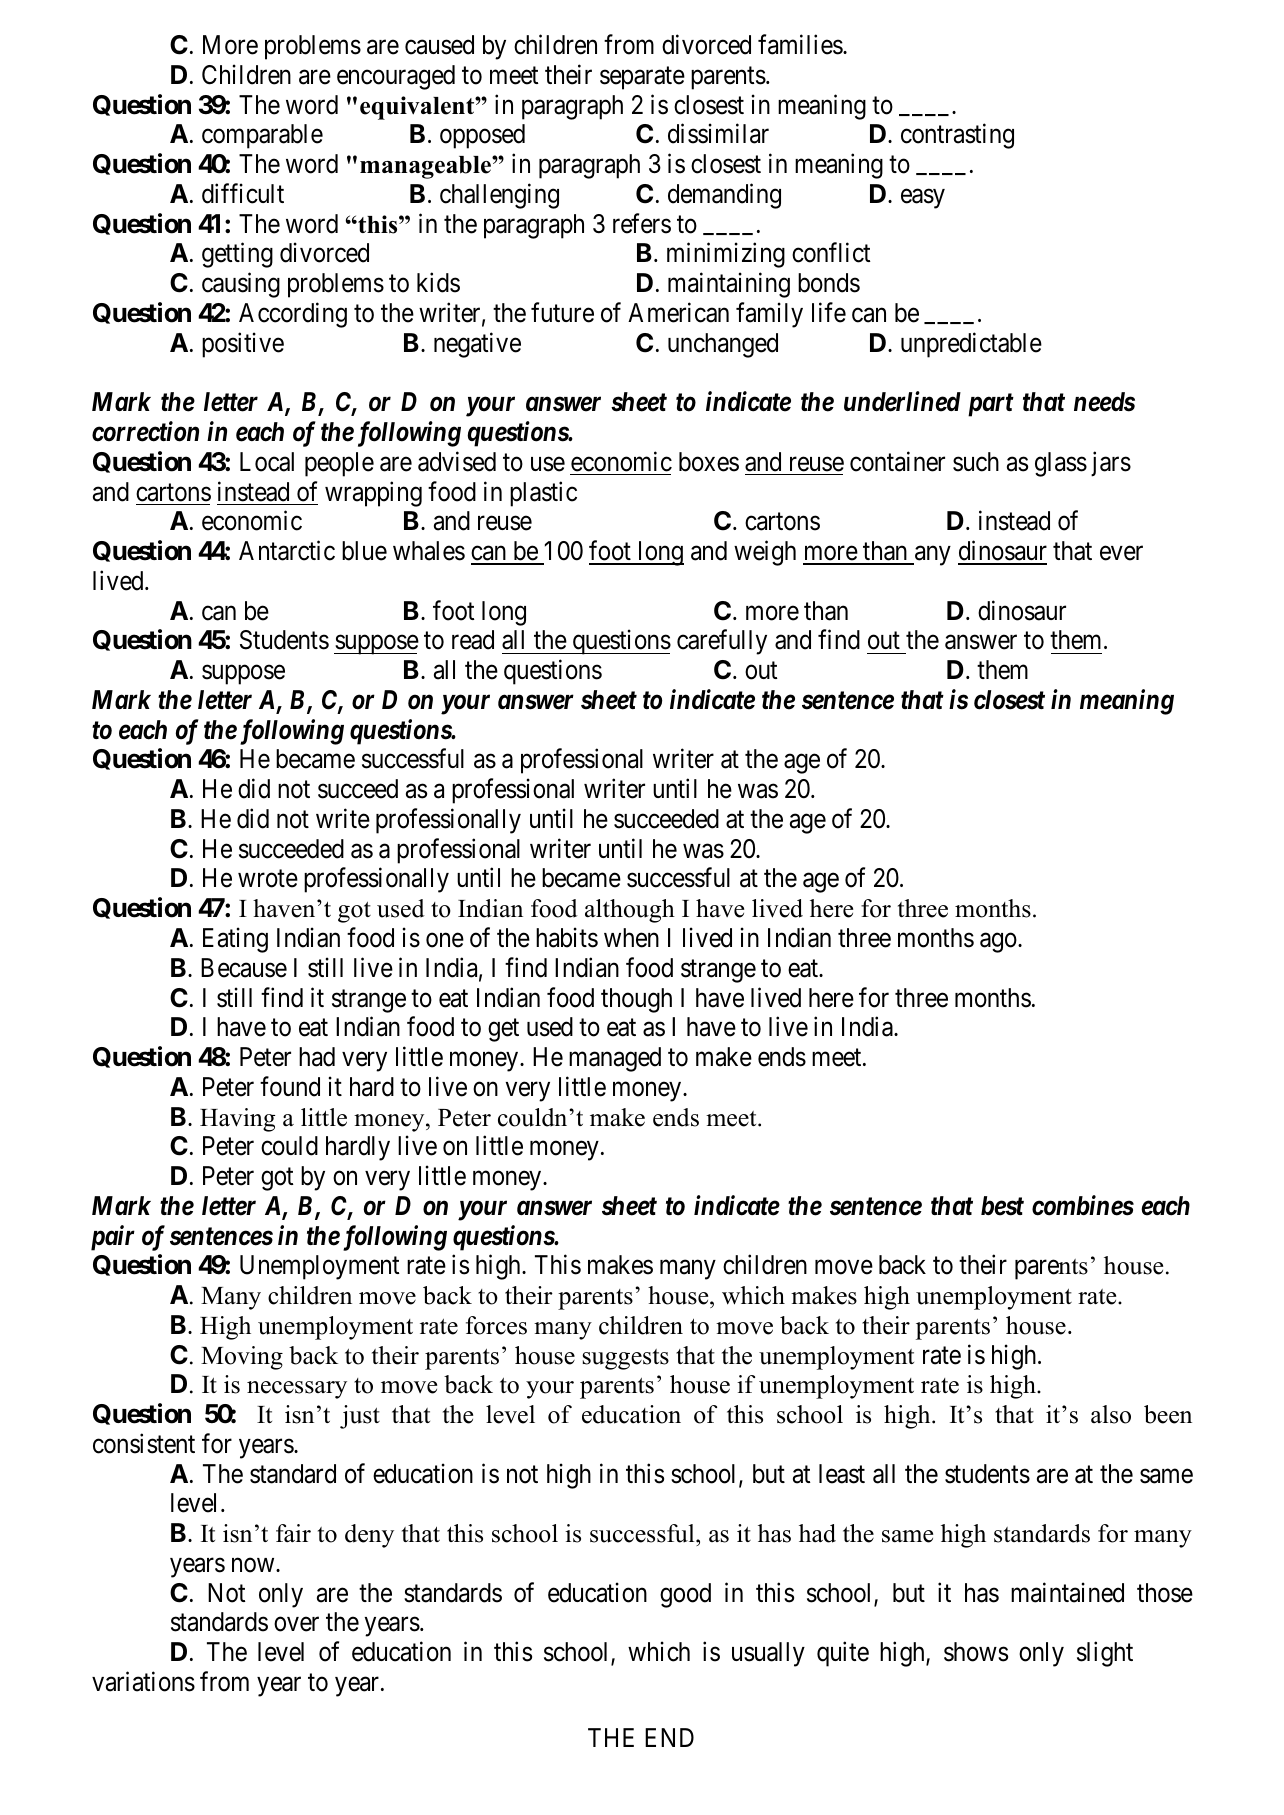  I want to click on best, so click(1002, 1206).
